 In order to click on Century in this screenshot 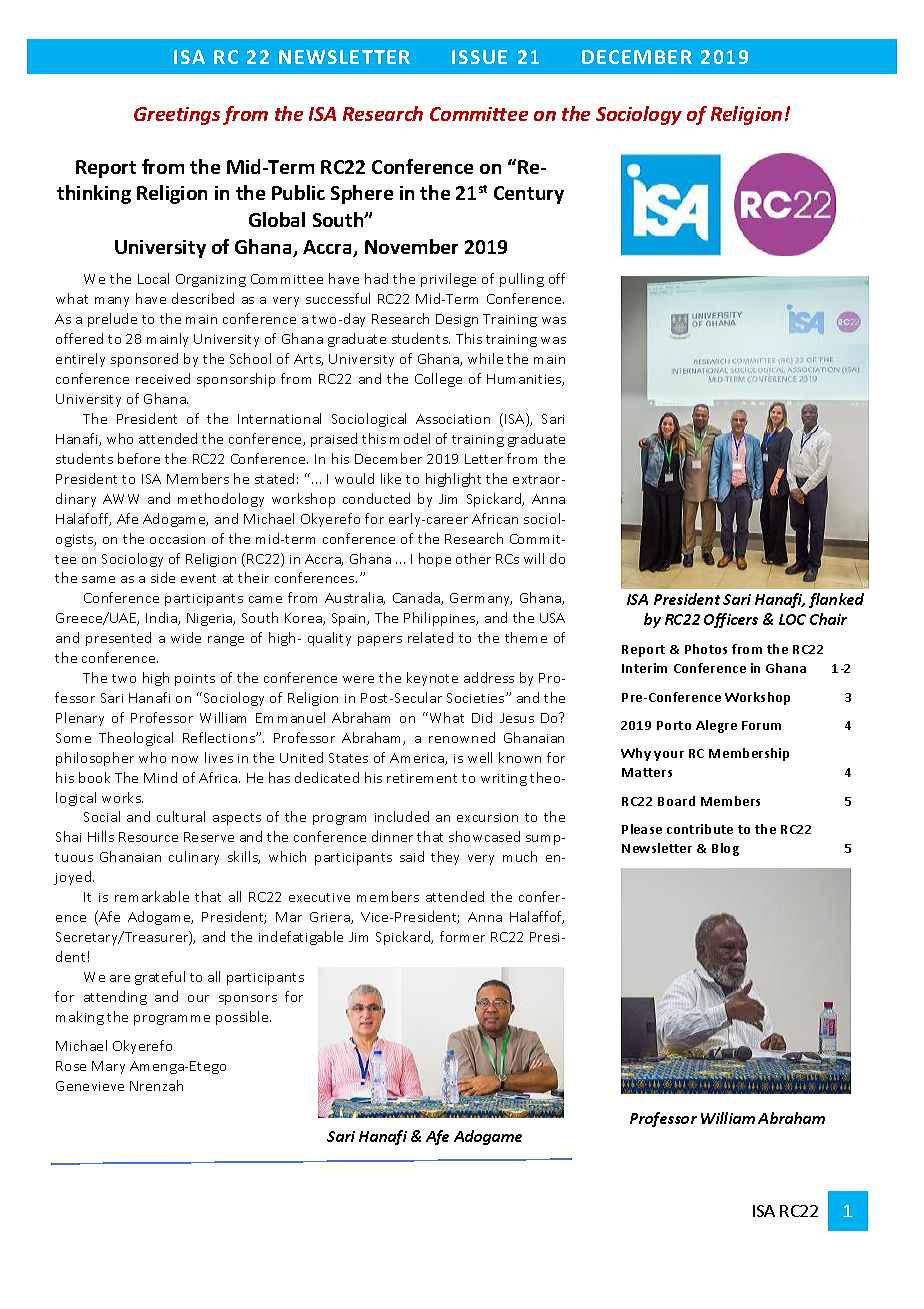, I will do `click(529, 195)`.
